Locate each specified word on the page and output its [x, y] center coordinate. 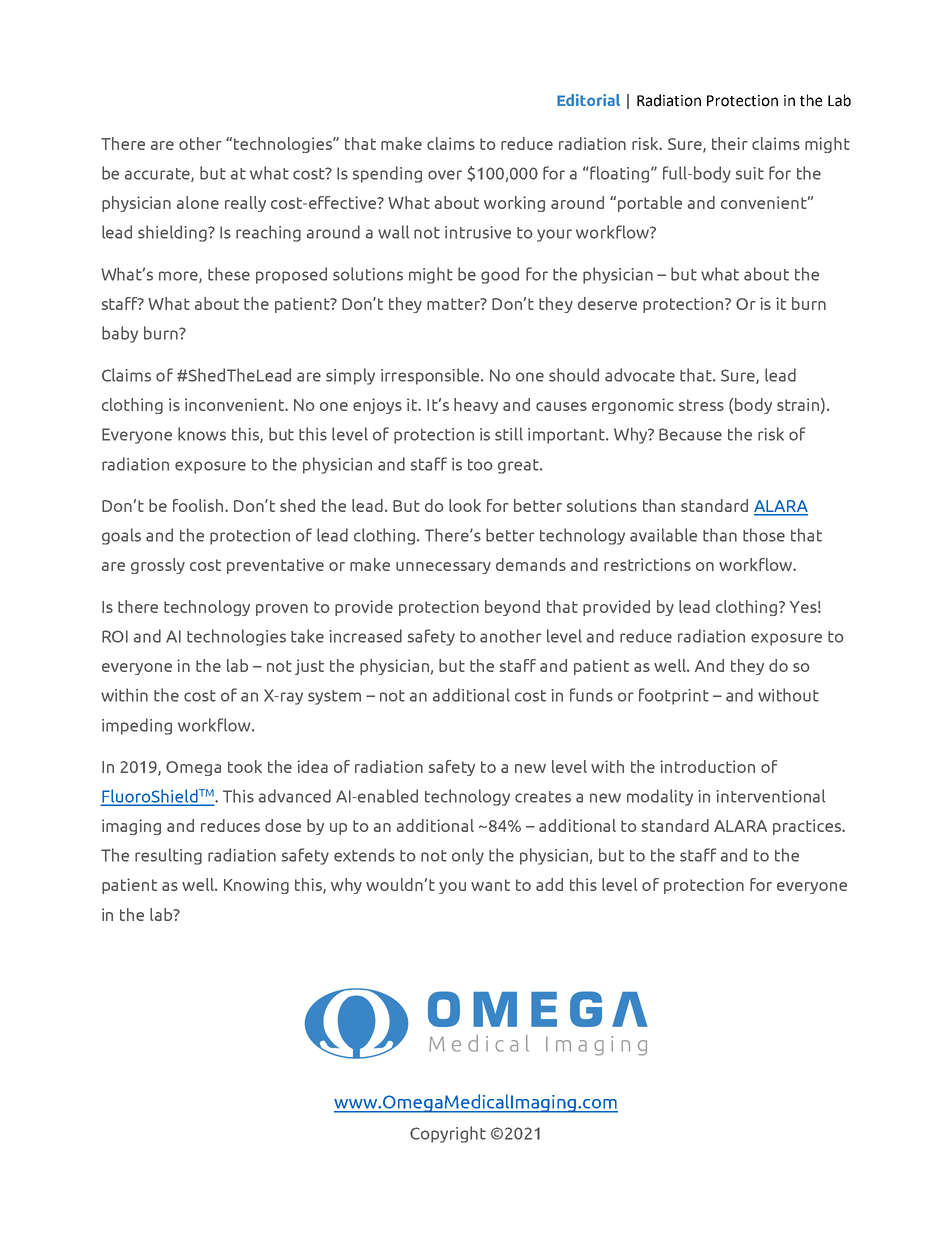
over [445, 175]
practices [808, 827]
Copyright [448, 1134]
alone [198, 202]
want [490, 885]
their [730, 143]
